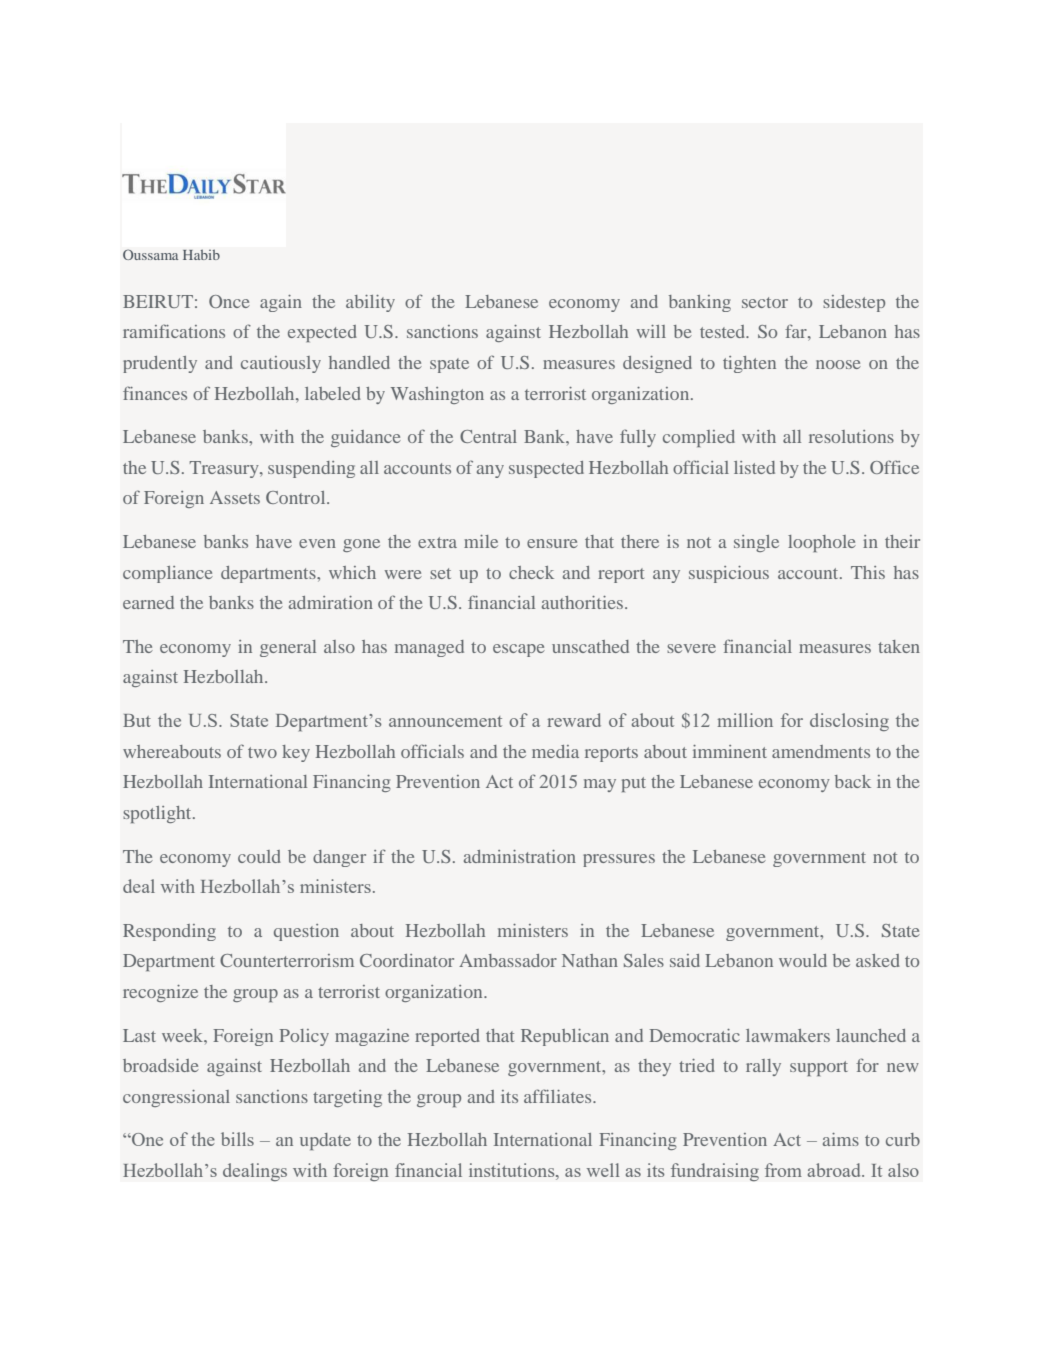 The height and width of the image is (1350, 1043). Describe the element at coordinates (259, 856) in the image. I see `could` at that location.
